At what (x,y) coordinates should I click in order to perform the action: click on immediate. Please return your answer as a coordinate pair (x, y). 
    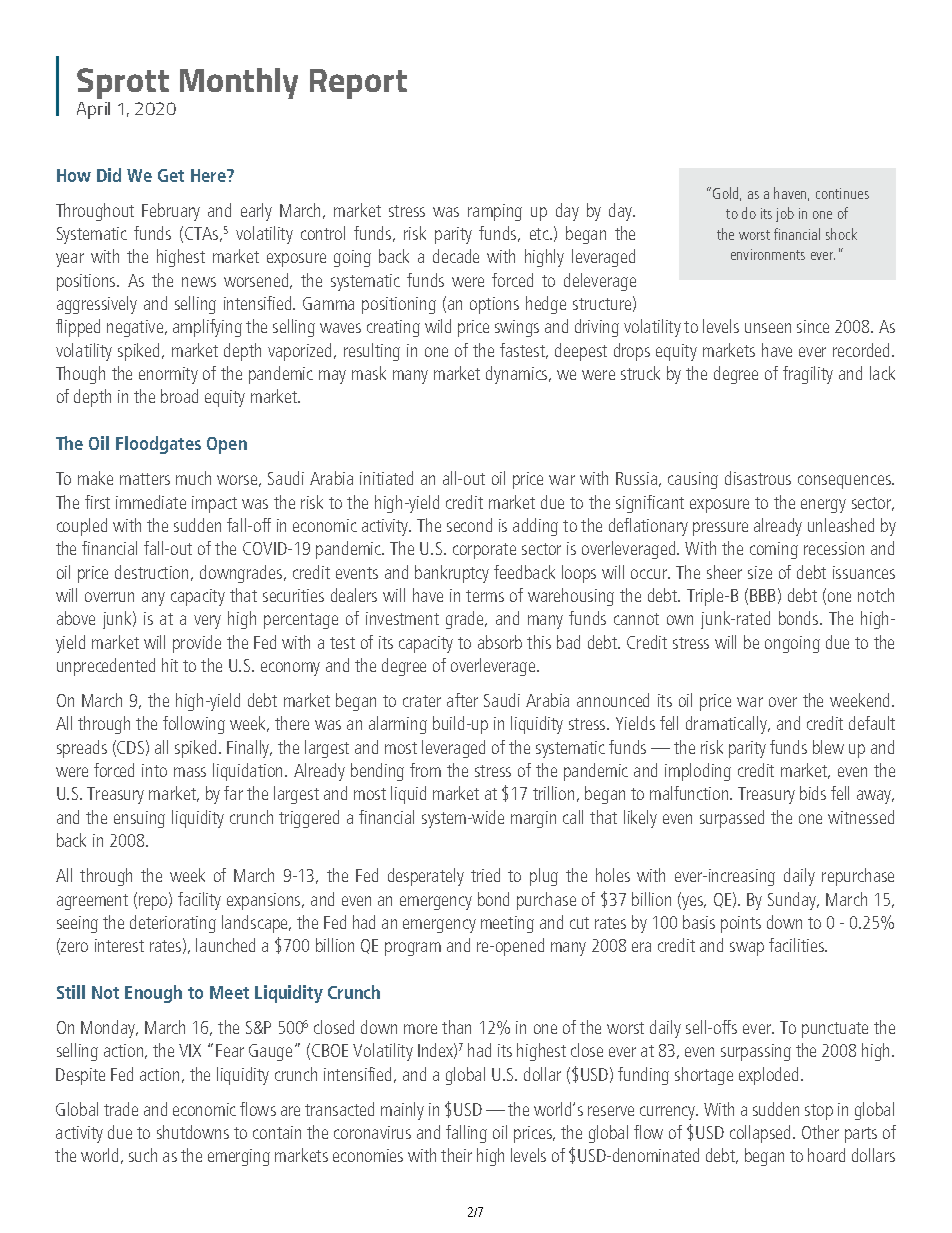
    Looking at the image, I should click on (151, 502).
